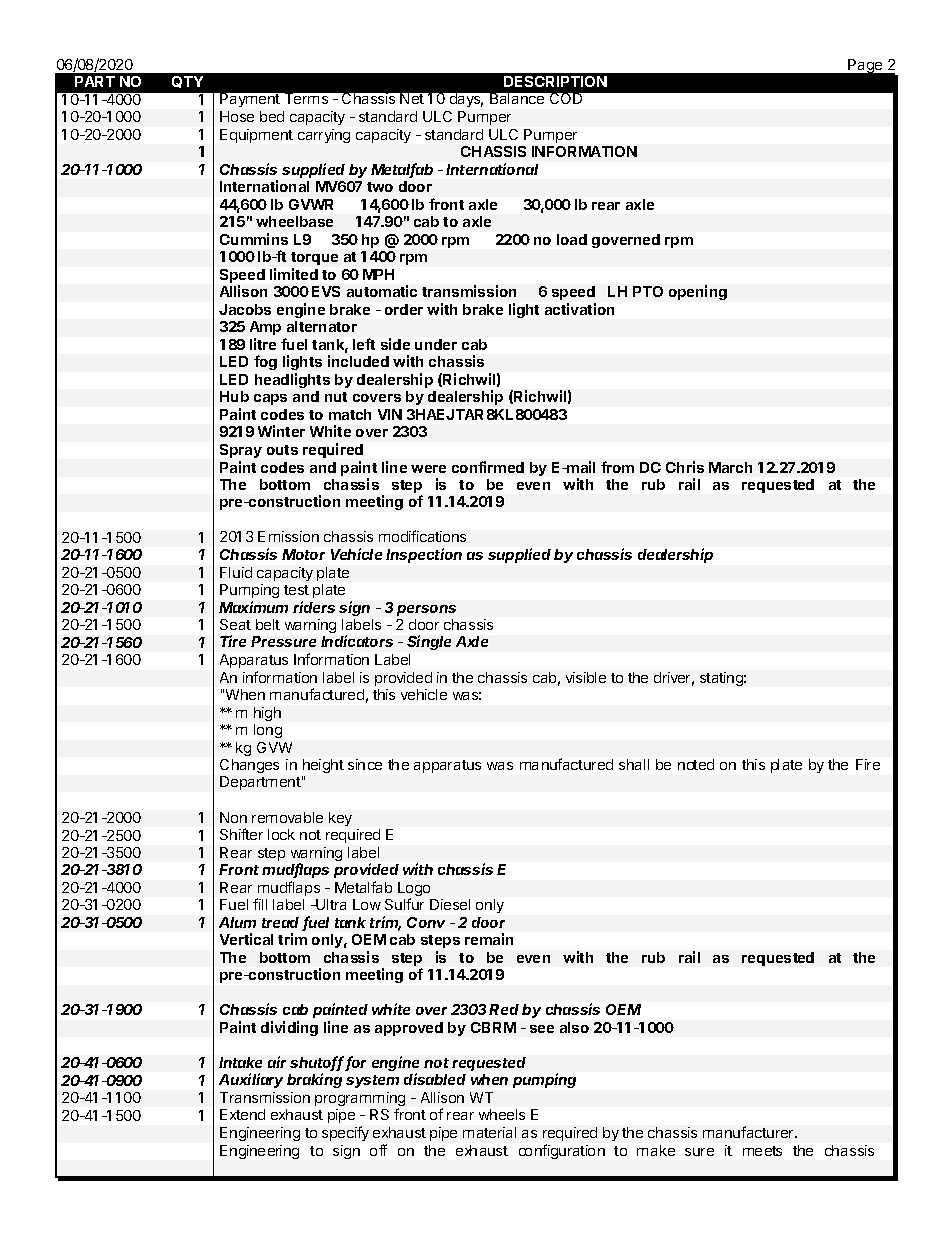  I want to click on visible, so click(586, 677).
